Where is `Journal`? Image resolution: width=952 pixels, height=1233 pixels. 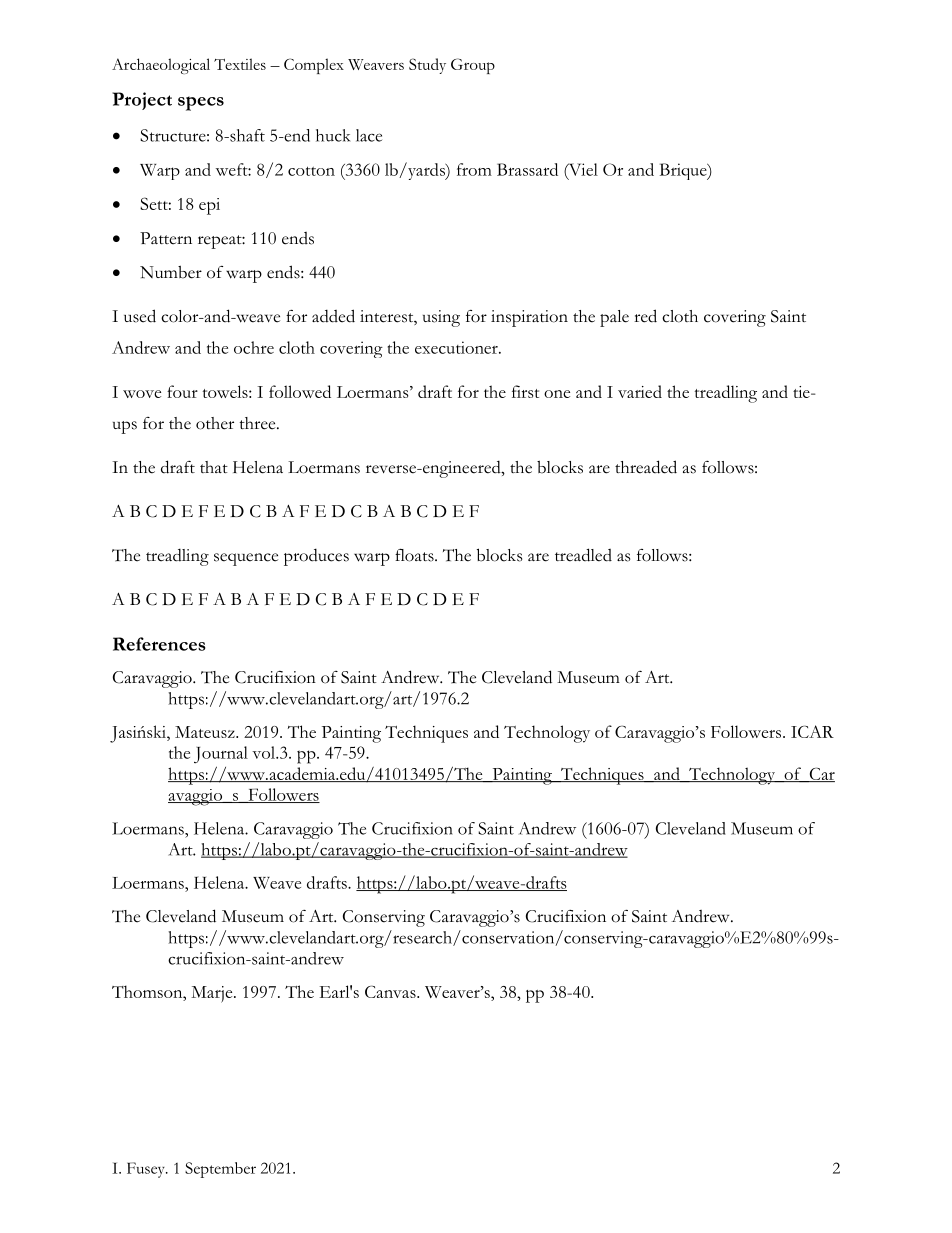 Journal is located at coordinates (221, 755).
